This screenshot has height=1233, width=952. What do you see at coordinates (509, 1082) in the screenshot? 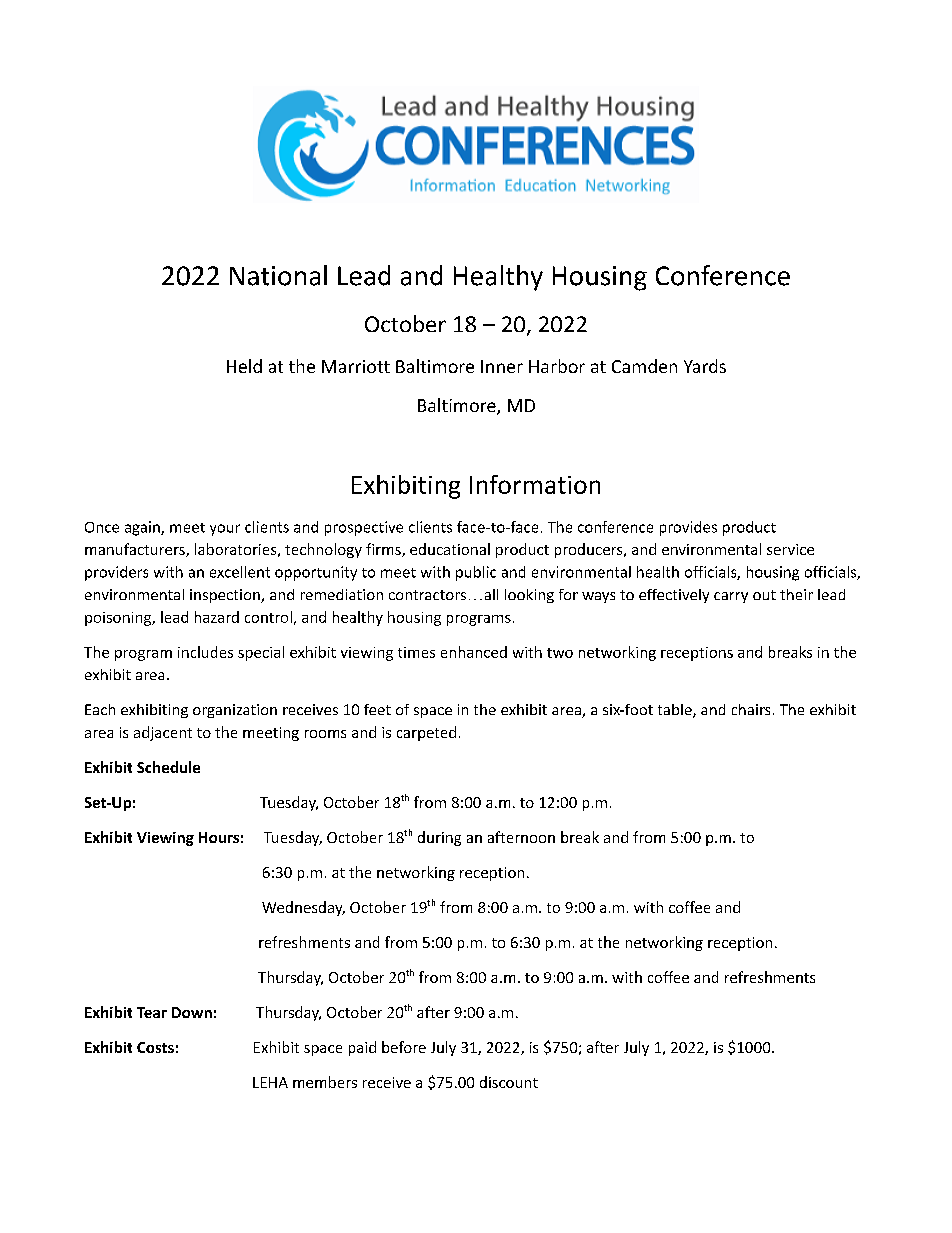
I see `discount` at bounding box center [509, 1082].
